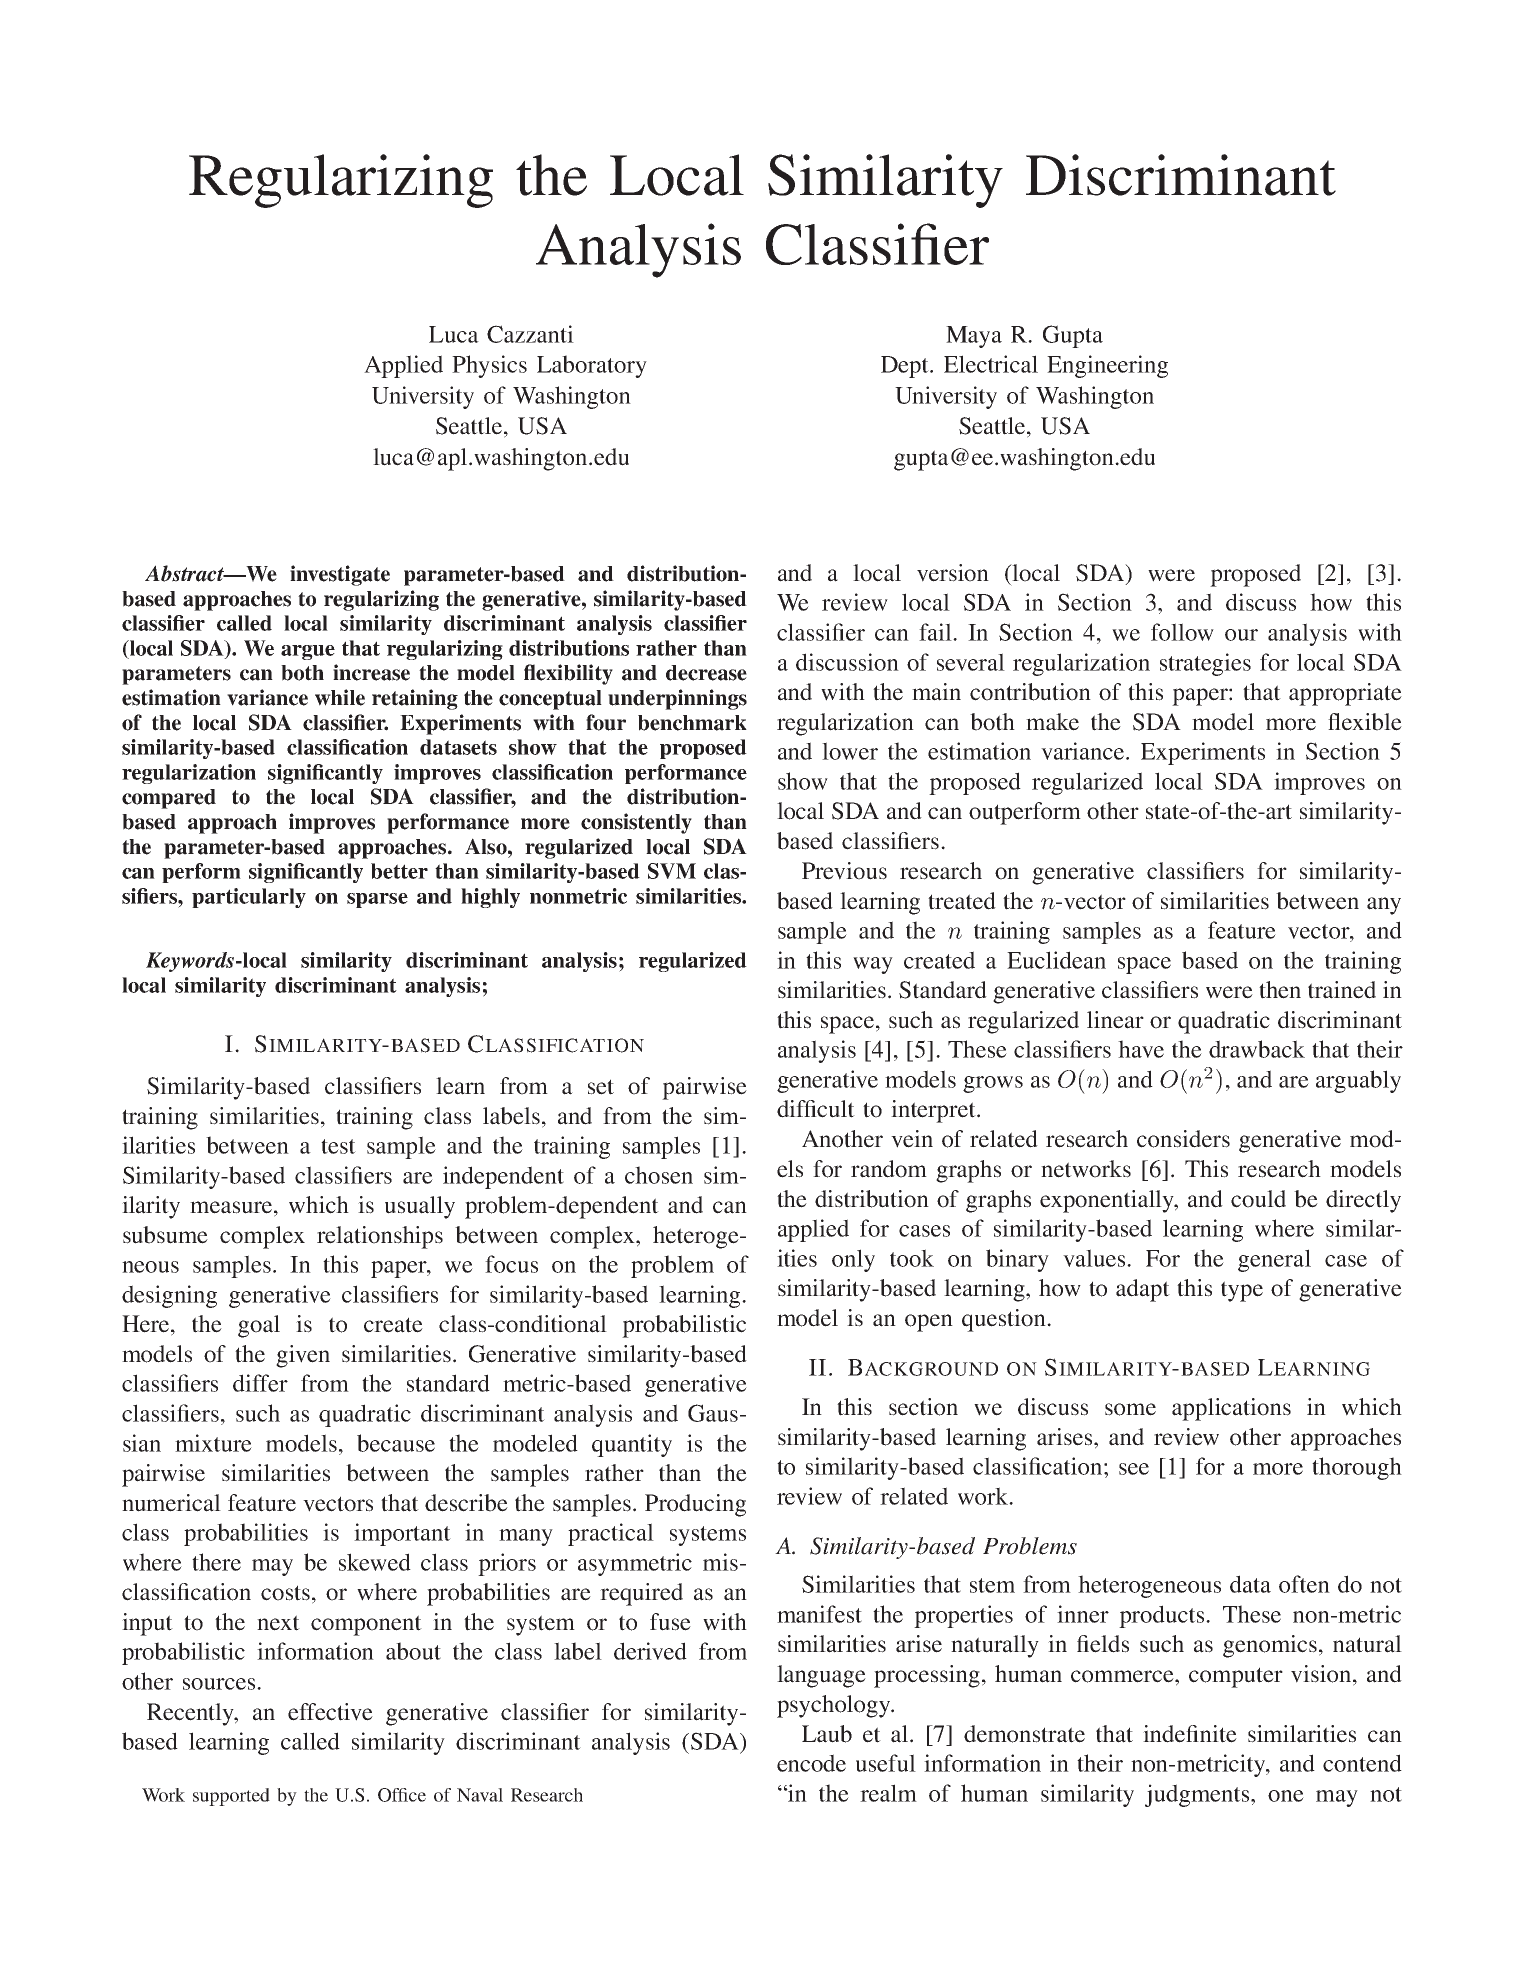  What do you see at coordinates (906, 367) in the document?
I see `Dept` at bounding box center [906, 367].
